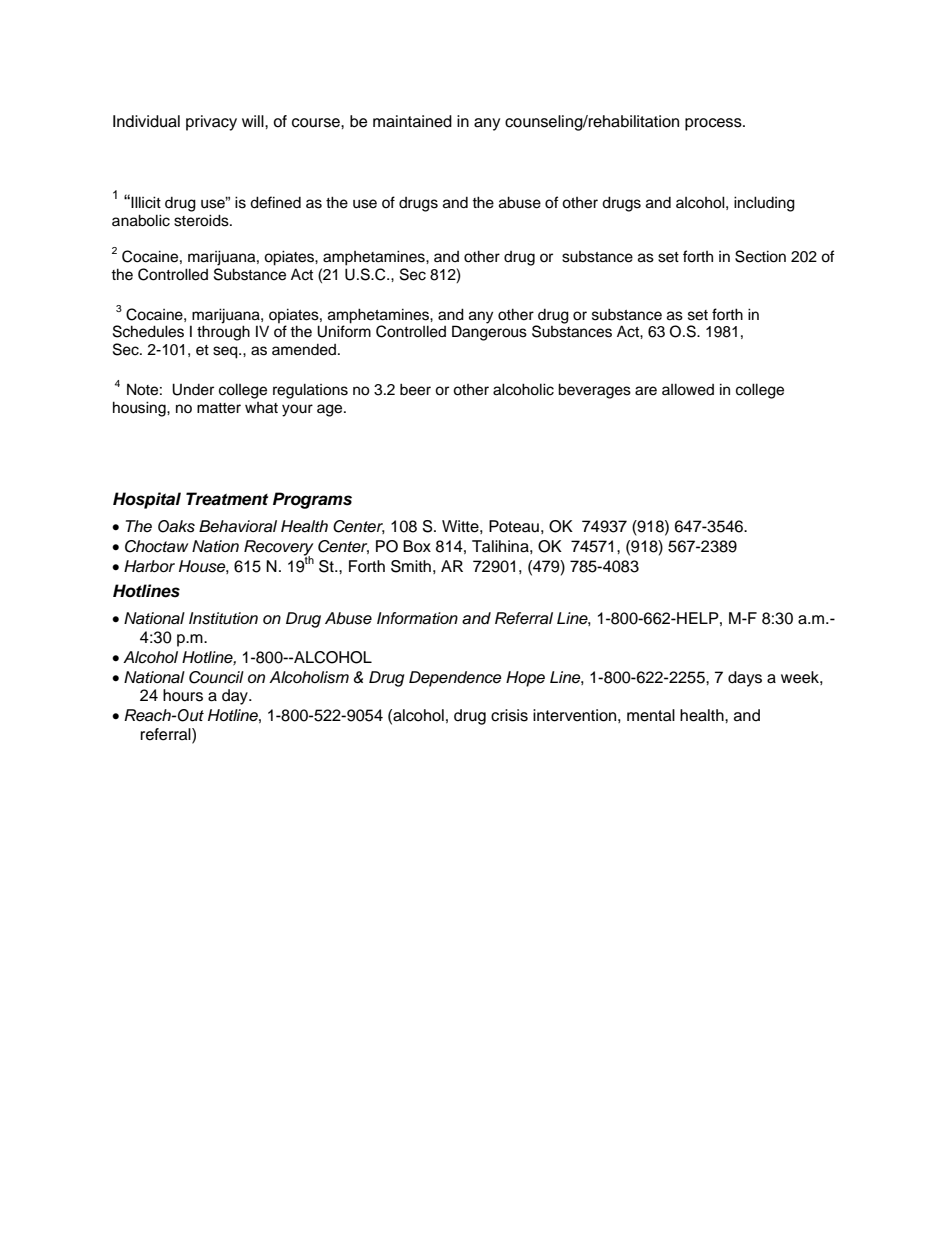  What do you see at coordinates (279, 549) in the image?
I see `Recovery` at bounding box center [279, 549].
